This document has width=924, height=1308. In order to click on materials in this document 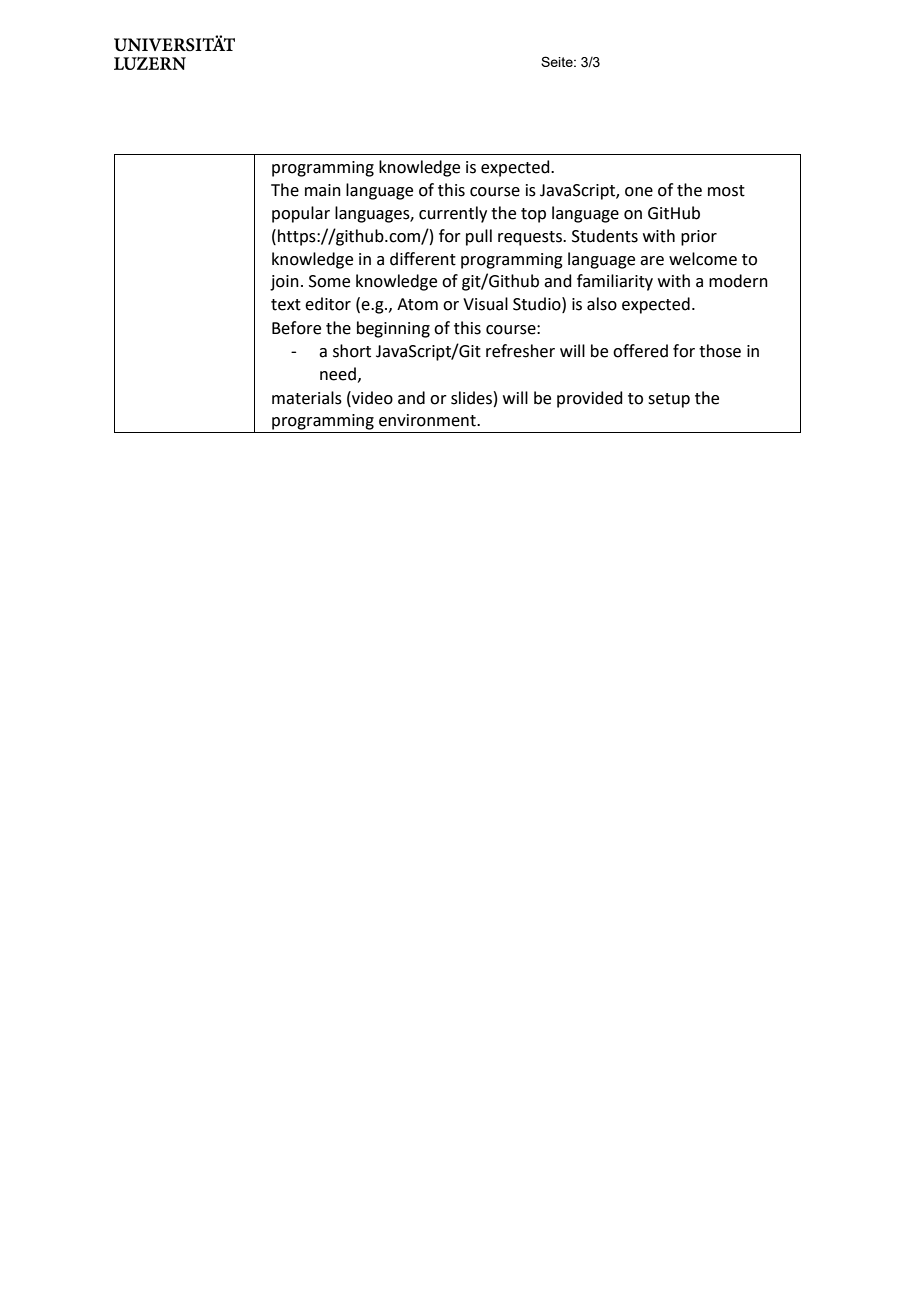, I will do `click(307, 398)`.
